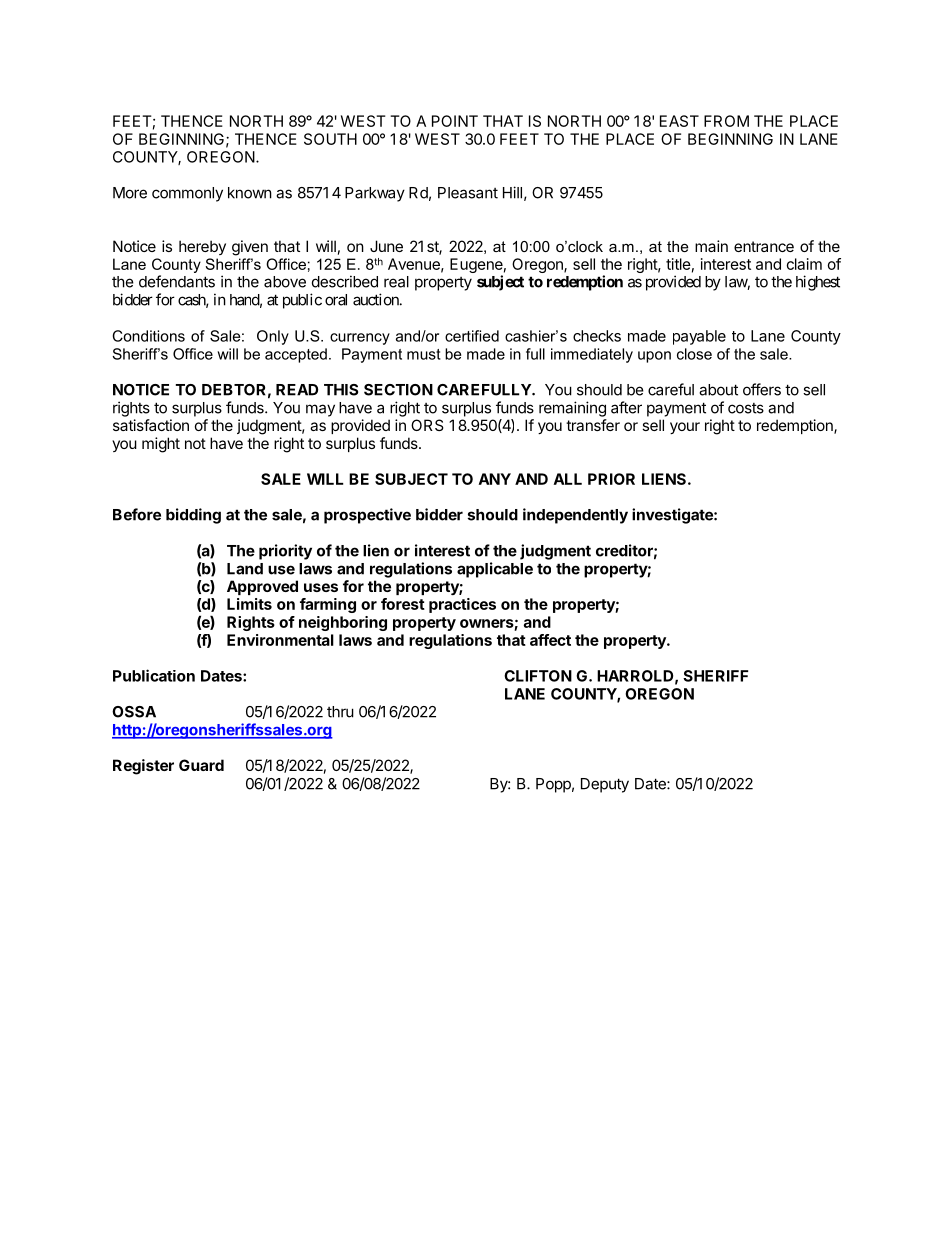  Describe the element at coordinates (177, 281) in the image. I see `defendants` at that location.
